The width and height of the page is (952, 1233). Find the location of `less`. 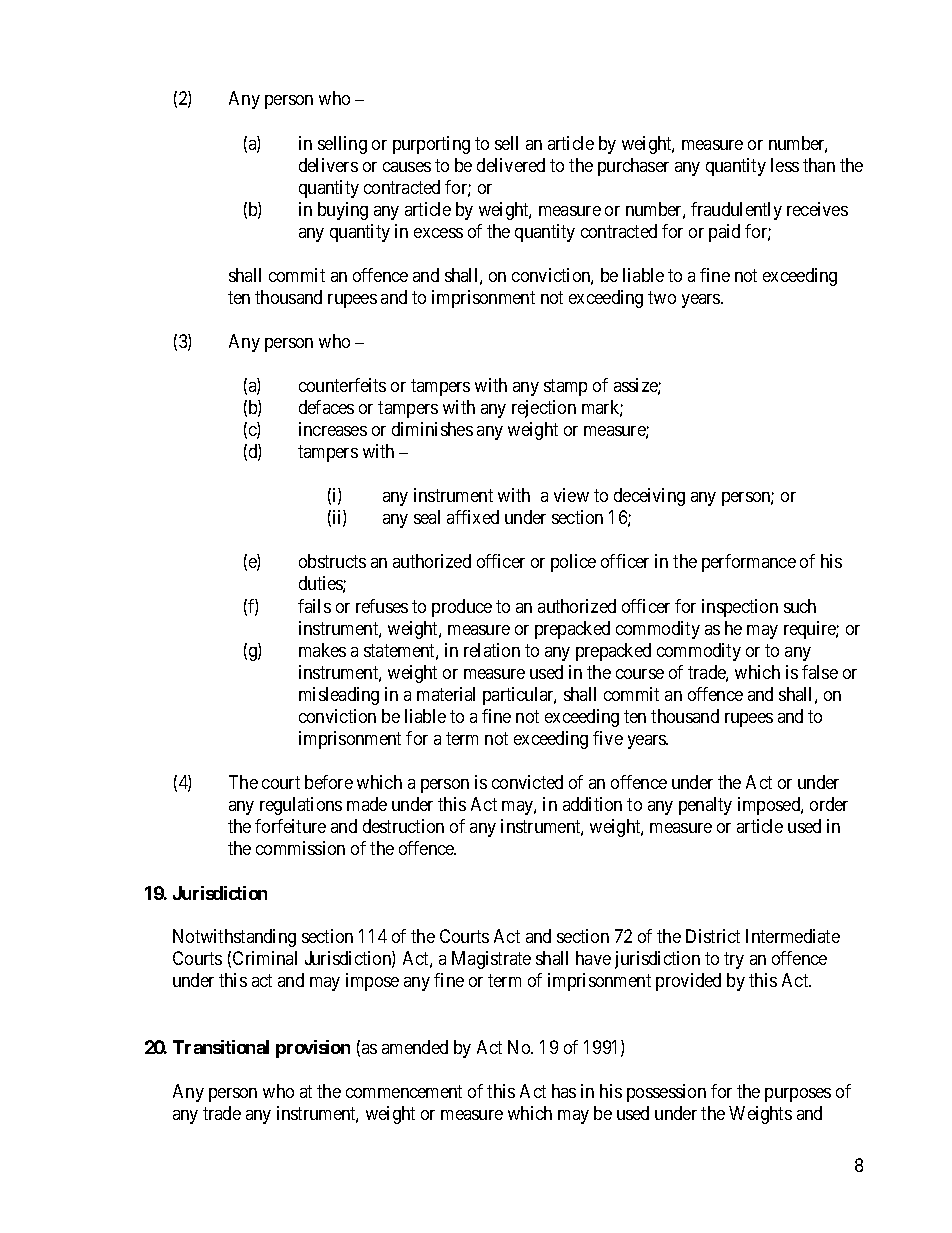

less is located at coordinates (785, 165).
